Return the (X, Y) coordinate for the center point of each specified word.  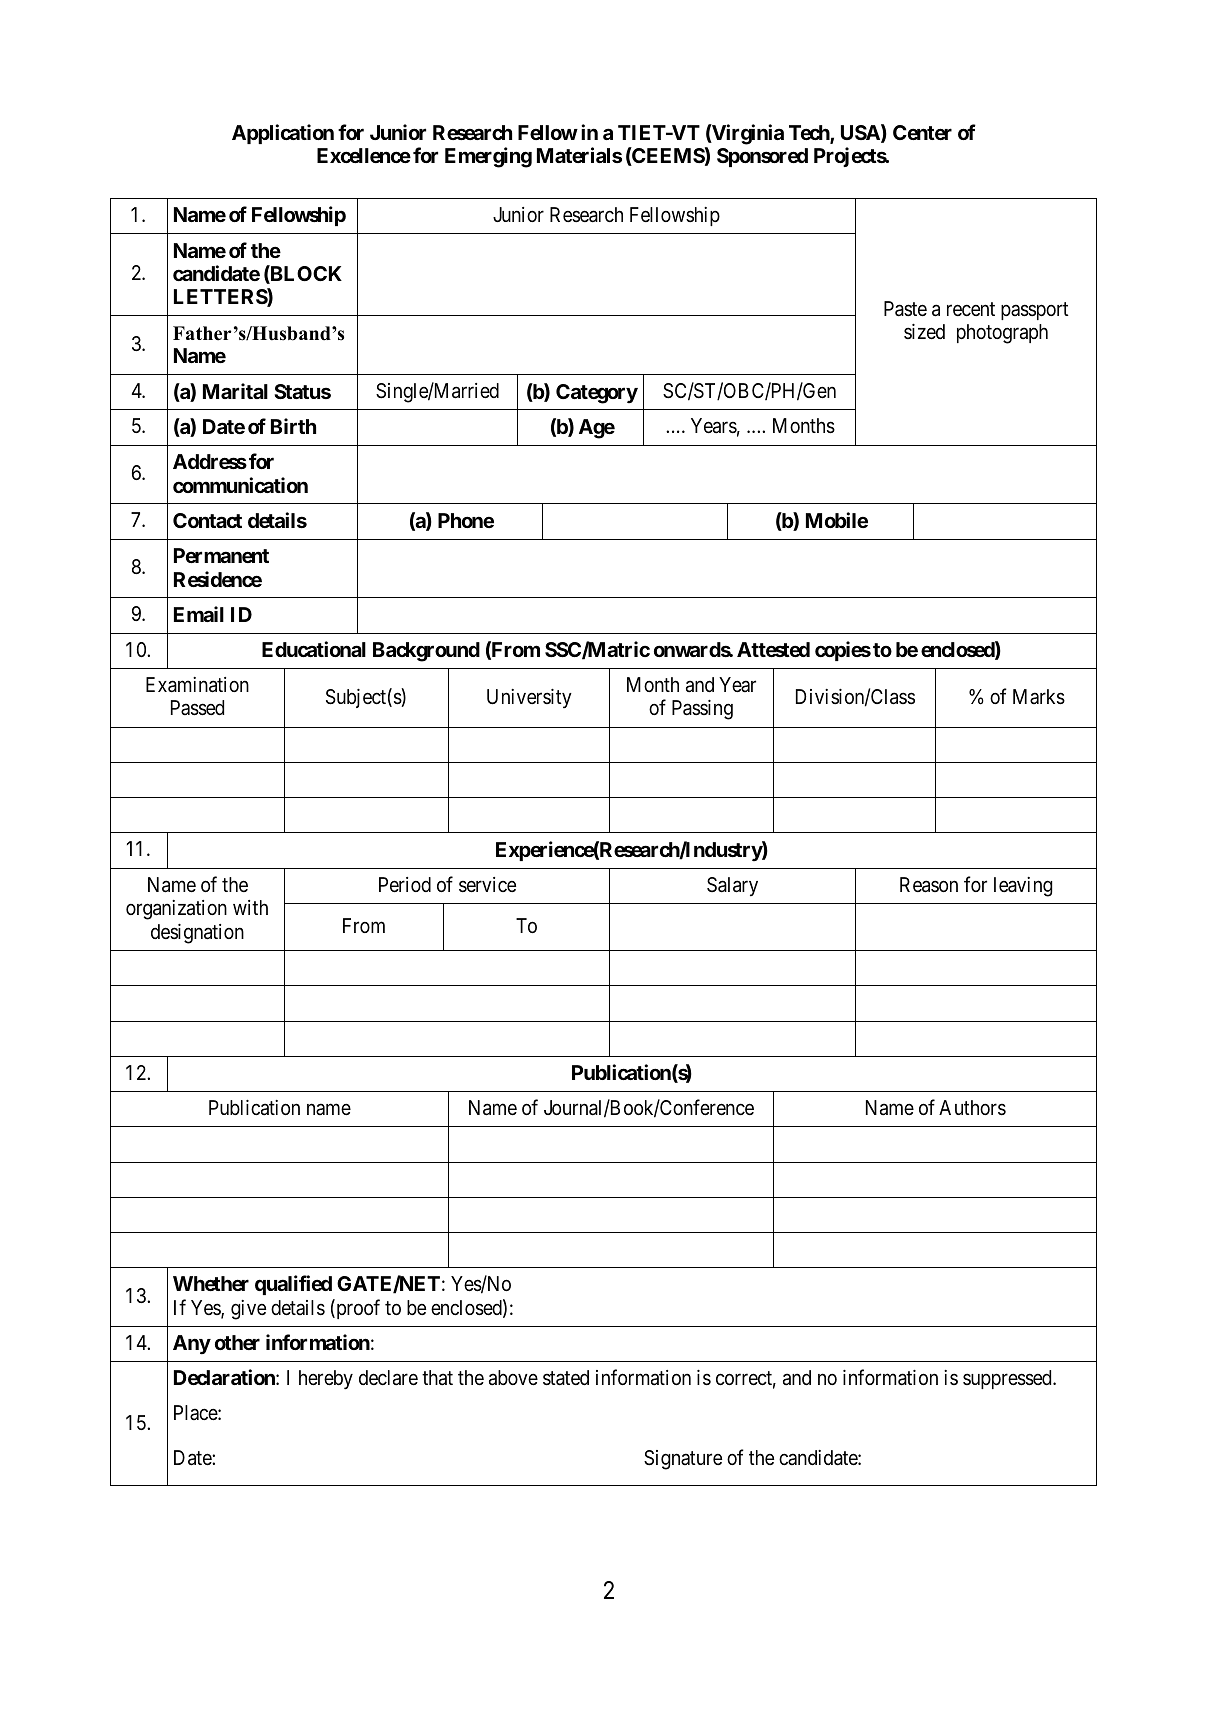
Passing (702, 710)
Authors (972, 1108)
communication (240, 485)
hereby (326, 1380)
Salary (732, 887)
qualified (293, 1285)
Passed (197, 708)
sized (924, 331)
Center (922, 132)
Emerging (488, 157)
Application (283, 134)
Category (597, 394)
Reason (929, 885)
